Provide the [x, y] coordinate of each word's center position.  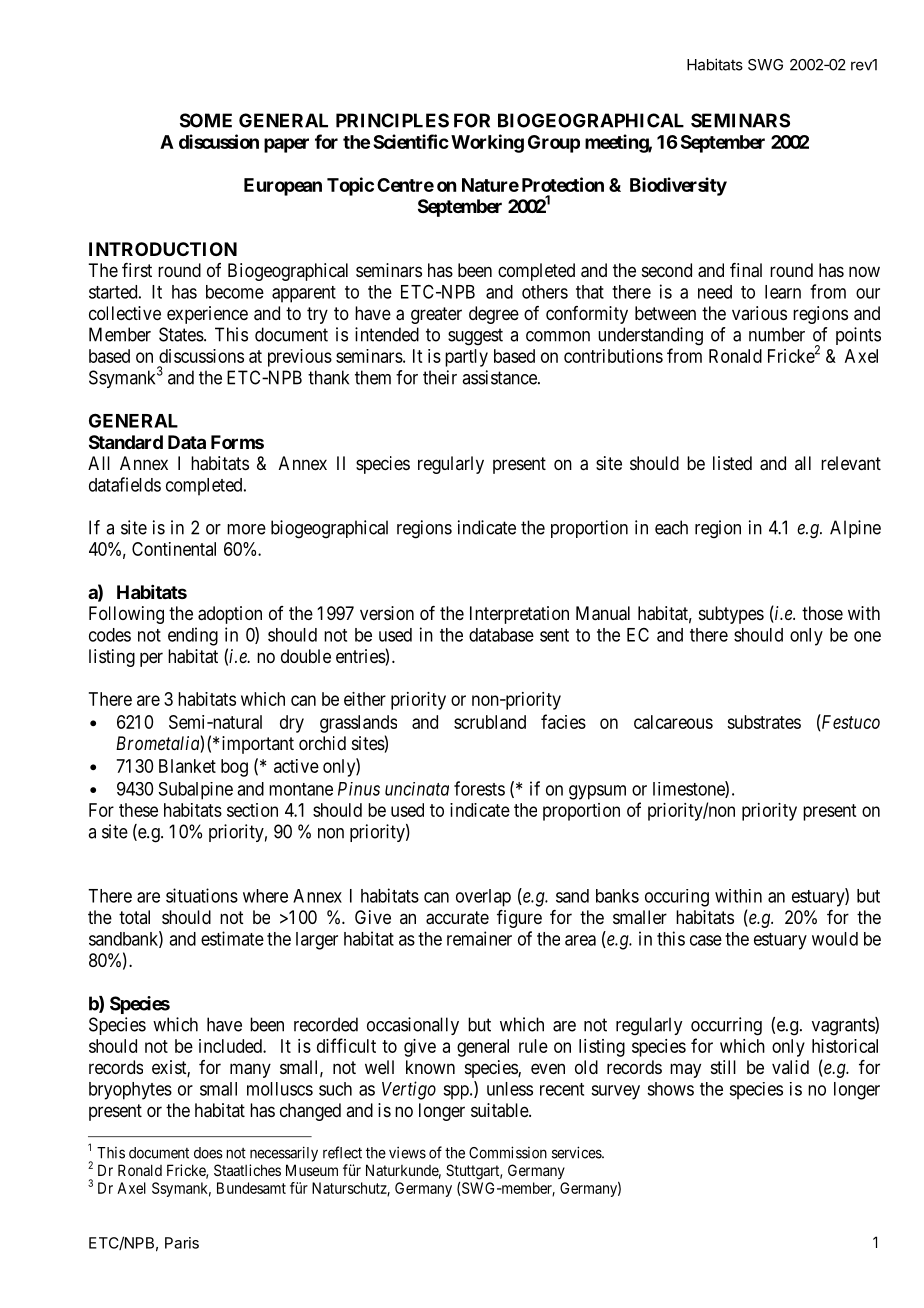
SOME [206, 120]
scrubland [490, 722]
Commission [508, 1152]
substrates [764, 722]
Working [487, 143]
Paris [182, 1243]
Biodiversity [678, 186]
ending [193, 636]
